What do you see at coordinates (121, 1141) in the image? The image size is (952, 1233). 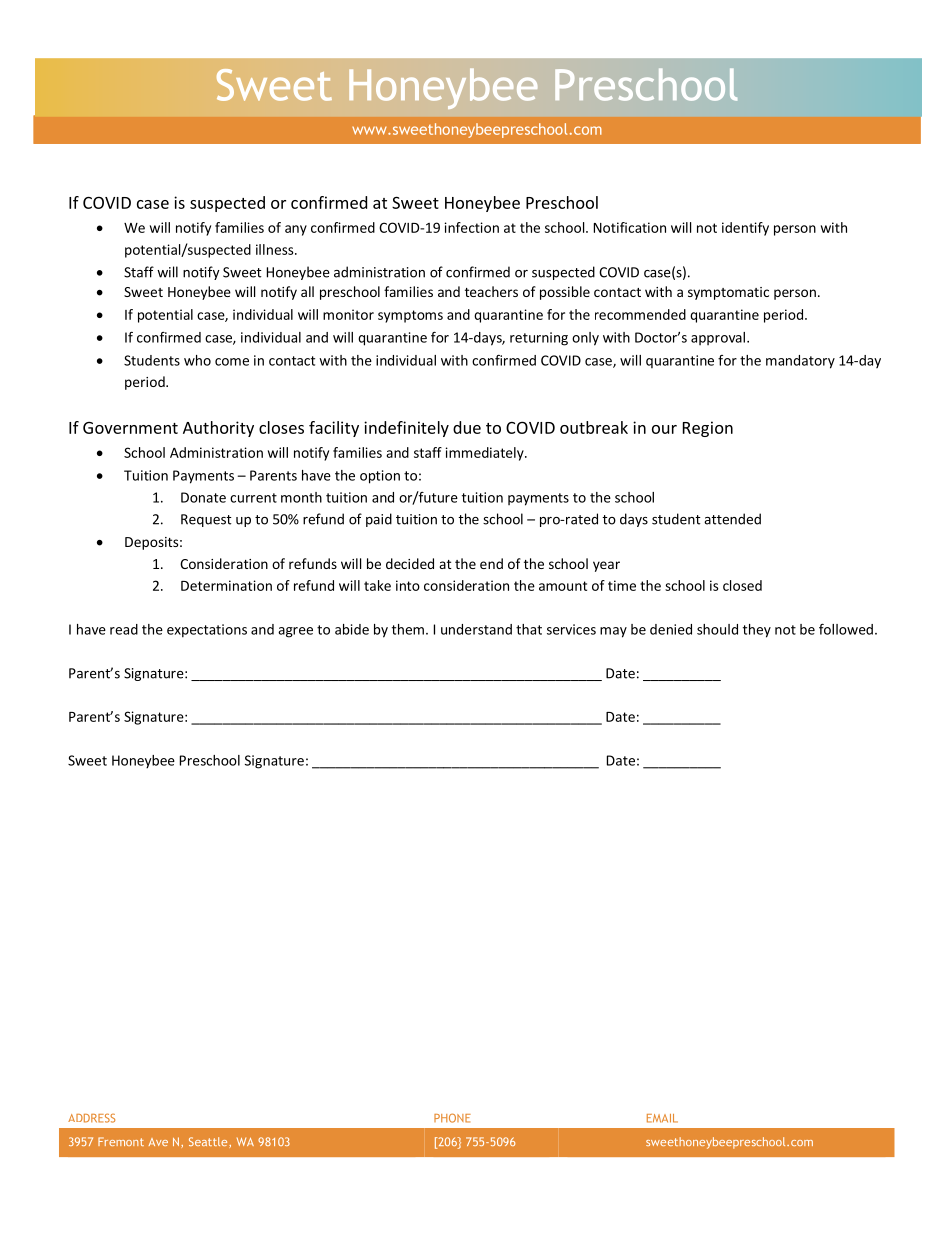 I see `Fremont` at bounding box center [121, 1141].
